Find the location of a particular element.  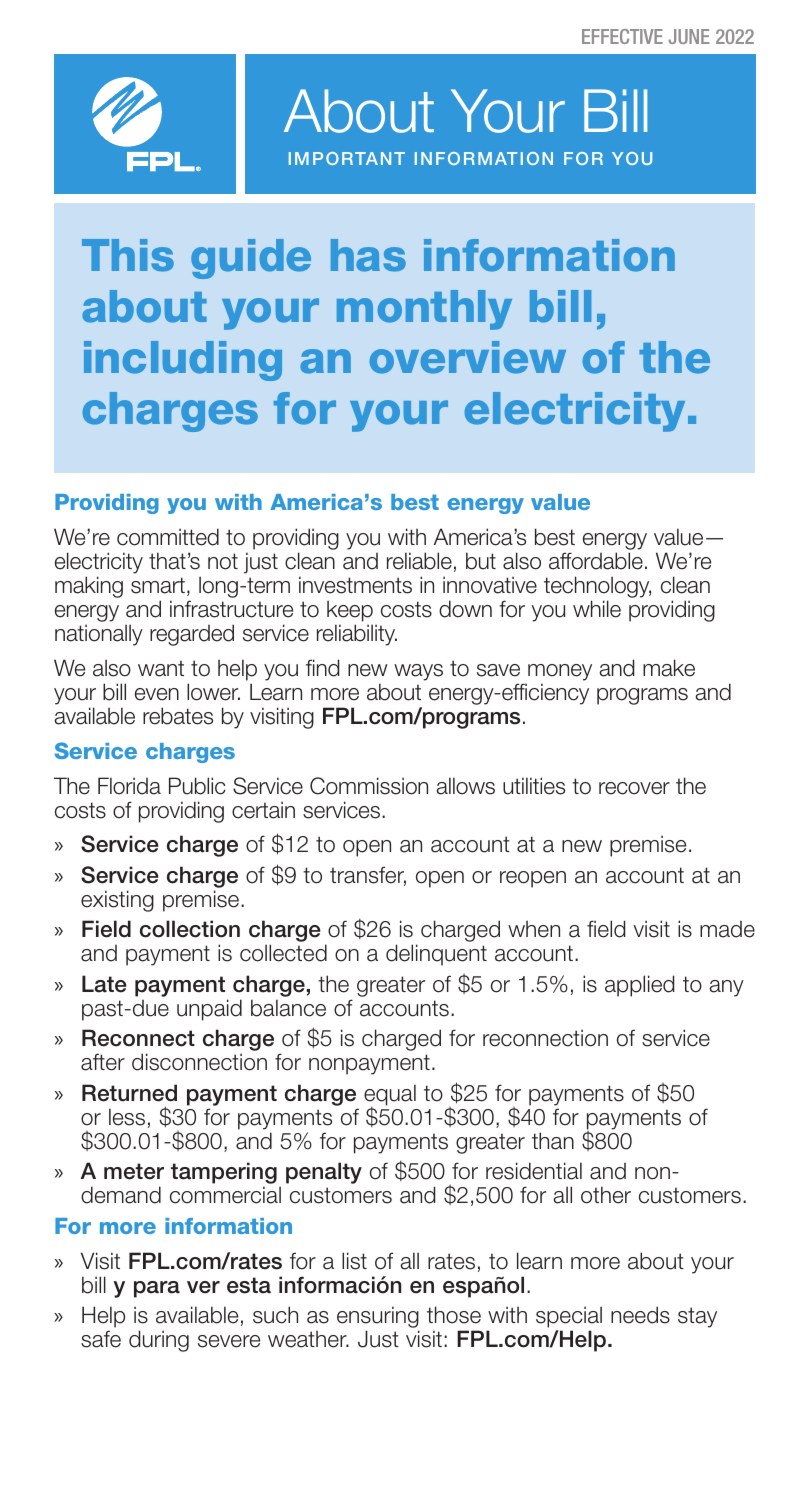

affordable is located at coordinates (596, 561).
